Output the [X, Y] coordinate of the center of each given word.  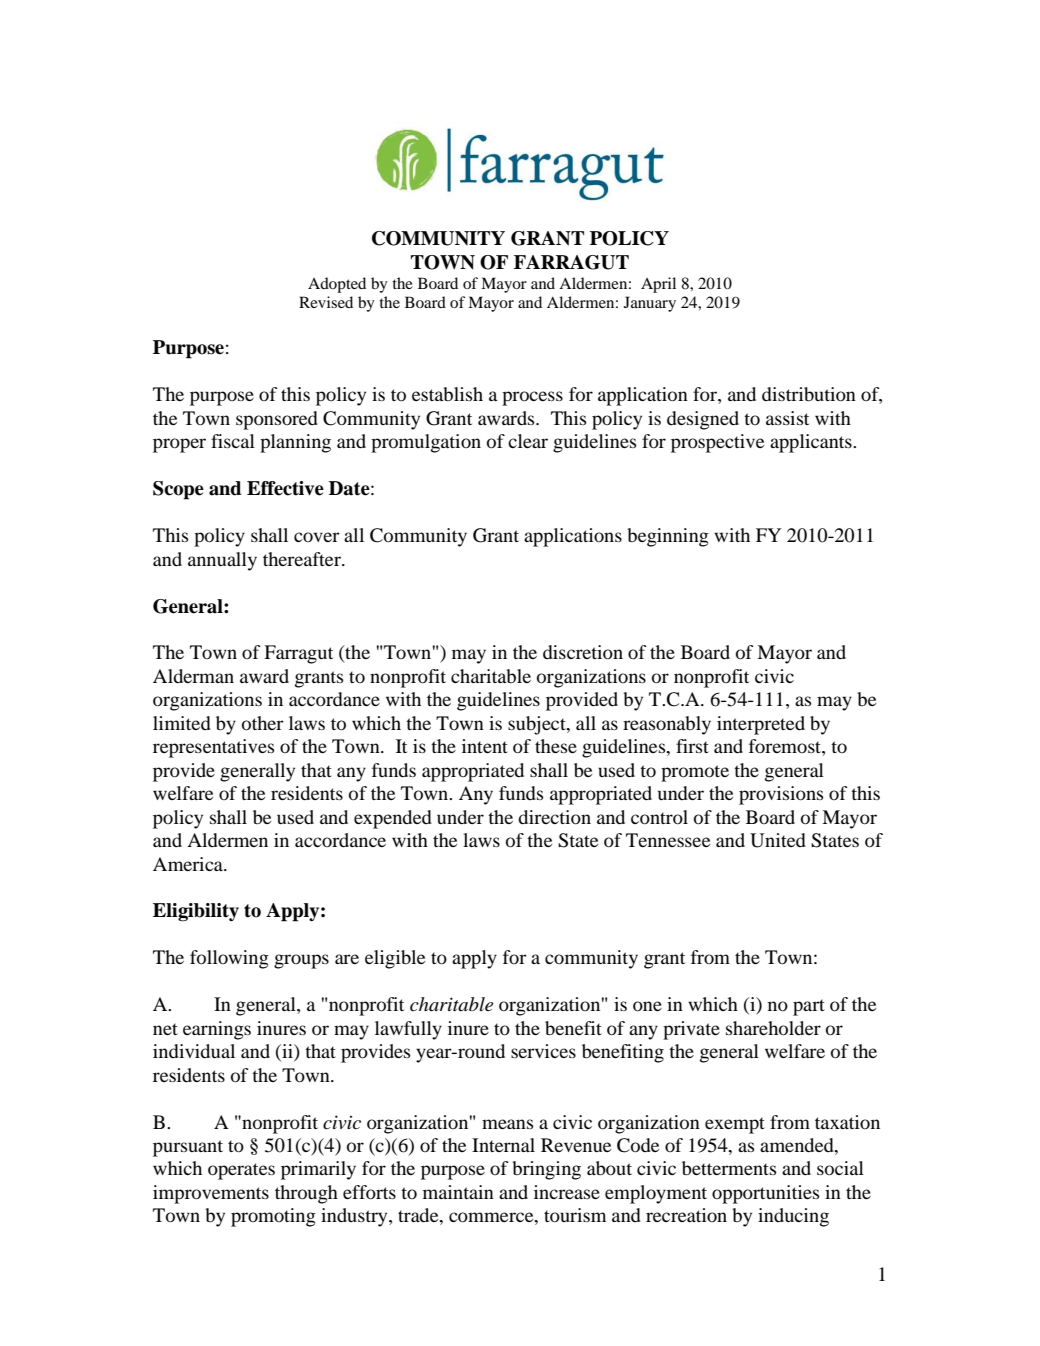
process [532, 398]
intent [485, 746]
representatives [213, 748]
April [658, 285]
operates [241, 1171]
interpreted [761, 725]
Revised [326, 302]
